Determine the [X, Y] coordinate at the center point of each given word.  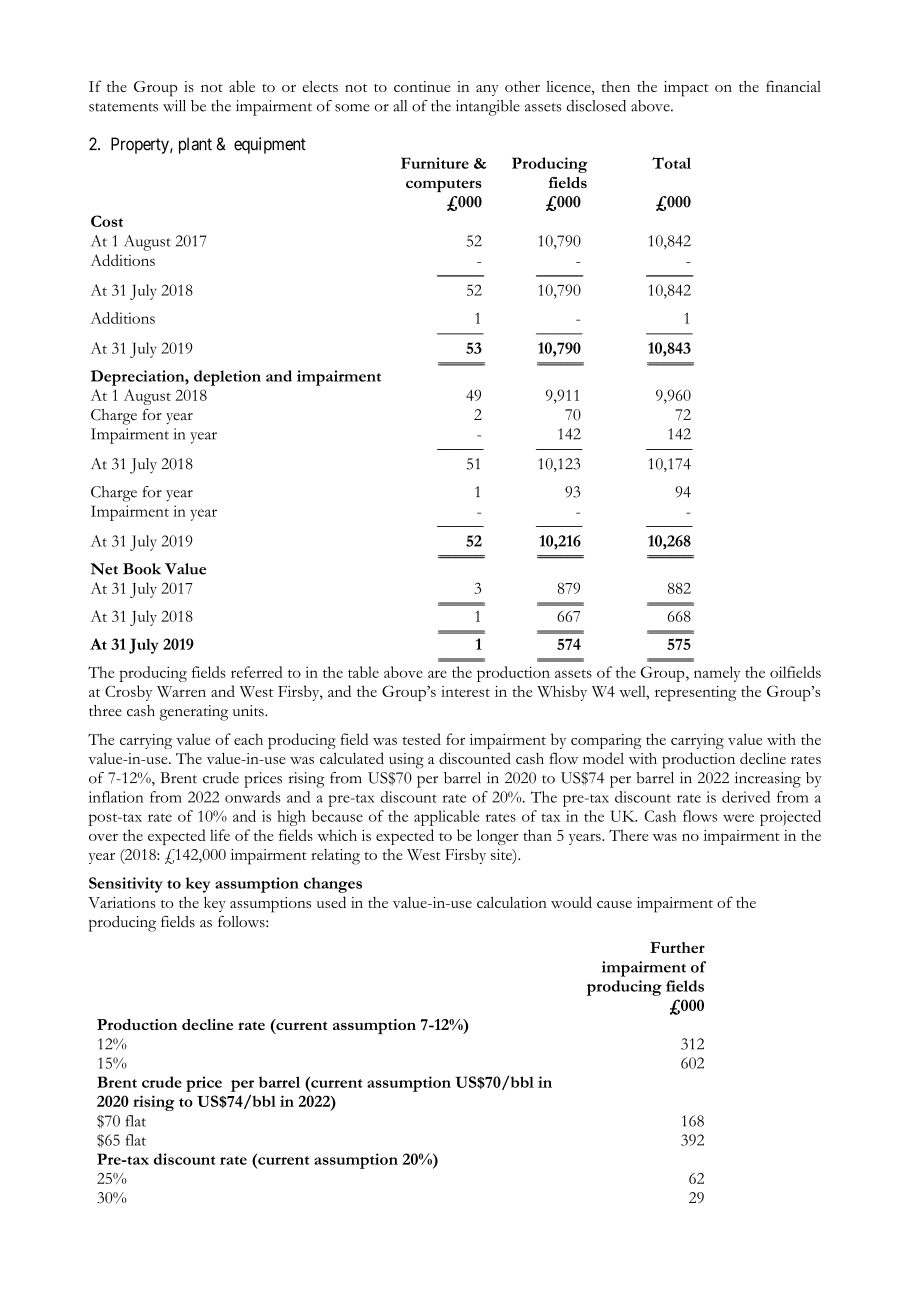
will [174, 106]
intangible [488, 108]
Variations [121, 902]
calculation [512, 902]
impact [686, 89]
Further [677, 947]
